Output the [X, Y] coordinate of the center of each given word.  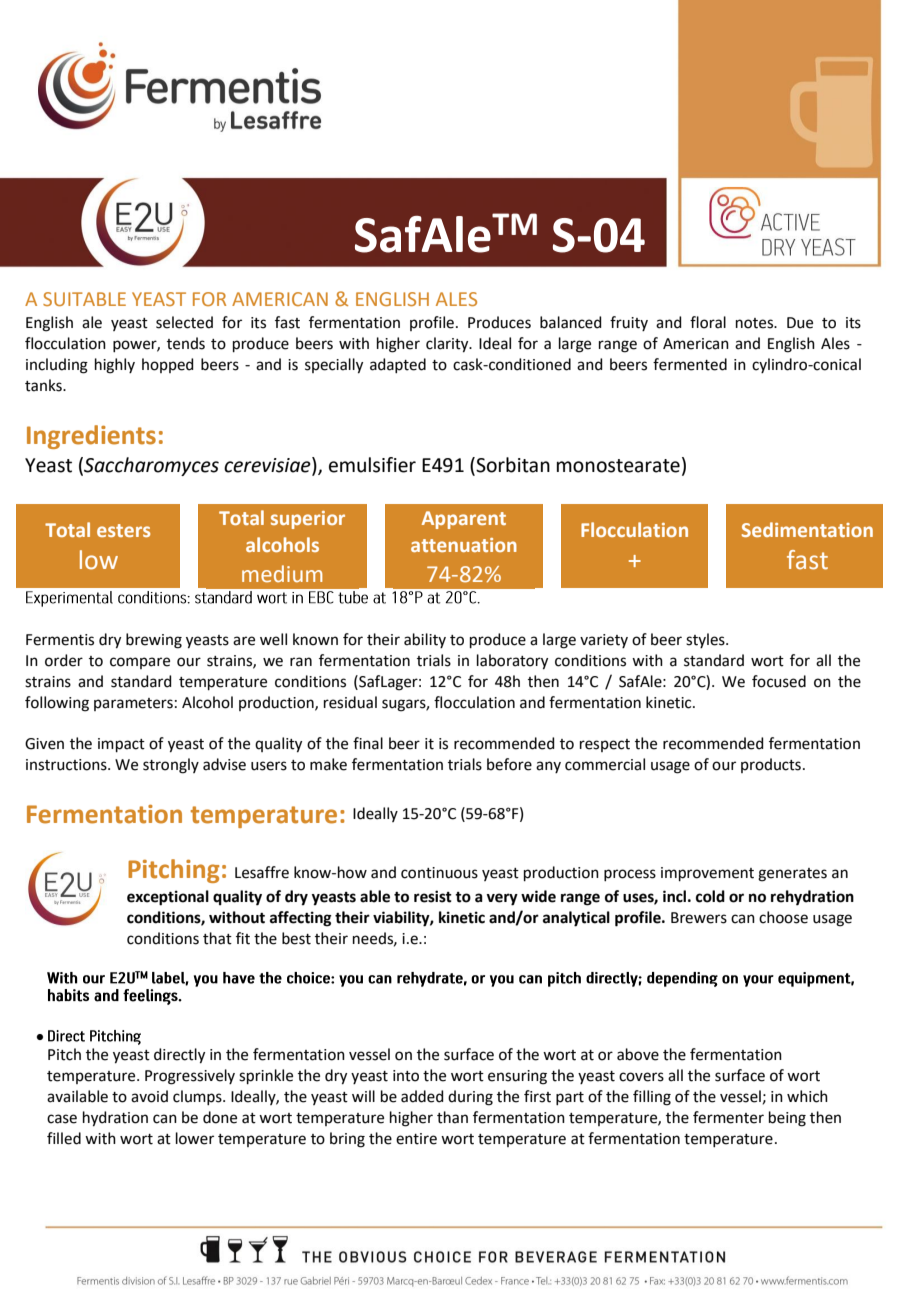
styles [706, 640]
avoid [149, 1096]
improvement [707, 874]
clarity [448, 345]
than [452, 1117]
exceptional [168, 898]
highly [115, 366]
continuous [439, 873]
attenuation [464, 545]
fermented [690, 364]
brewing [154, 641]
